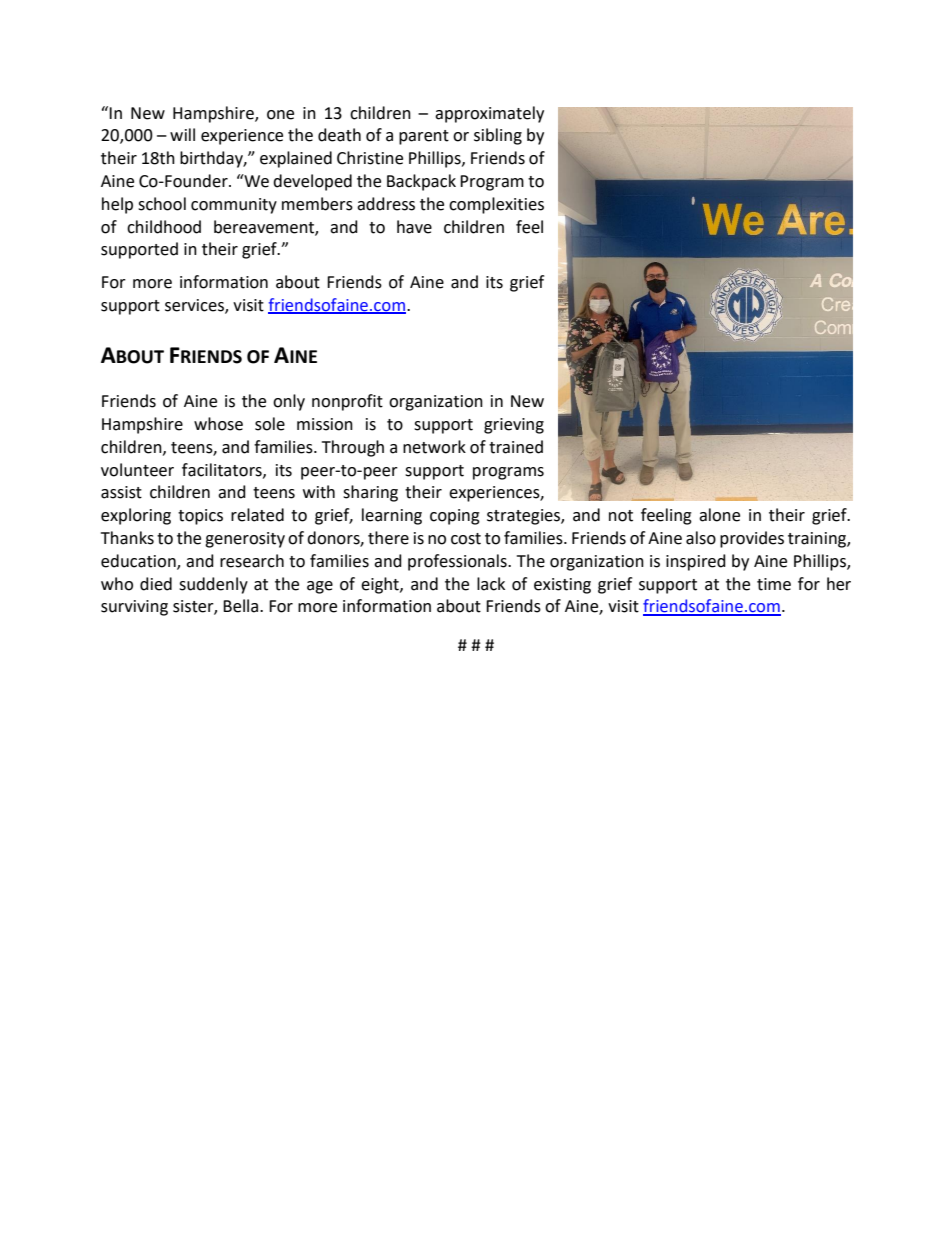 Image resolution: width=952 pixels, height=1233 pixels. I want to click on whose, so click(218, 424).
